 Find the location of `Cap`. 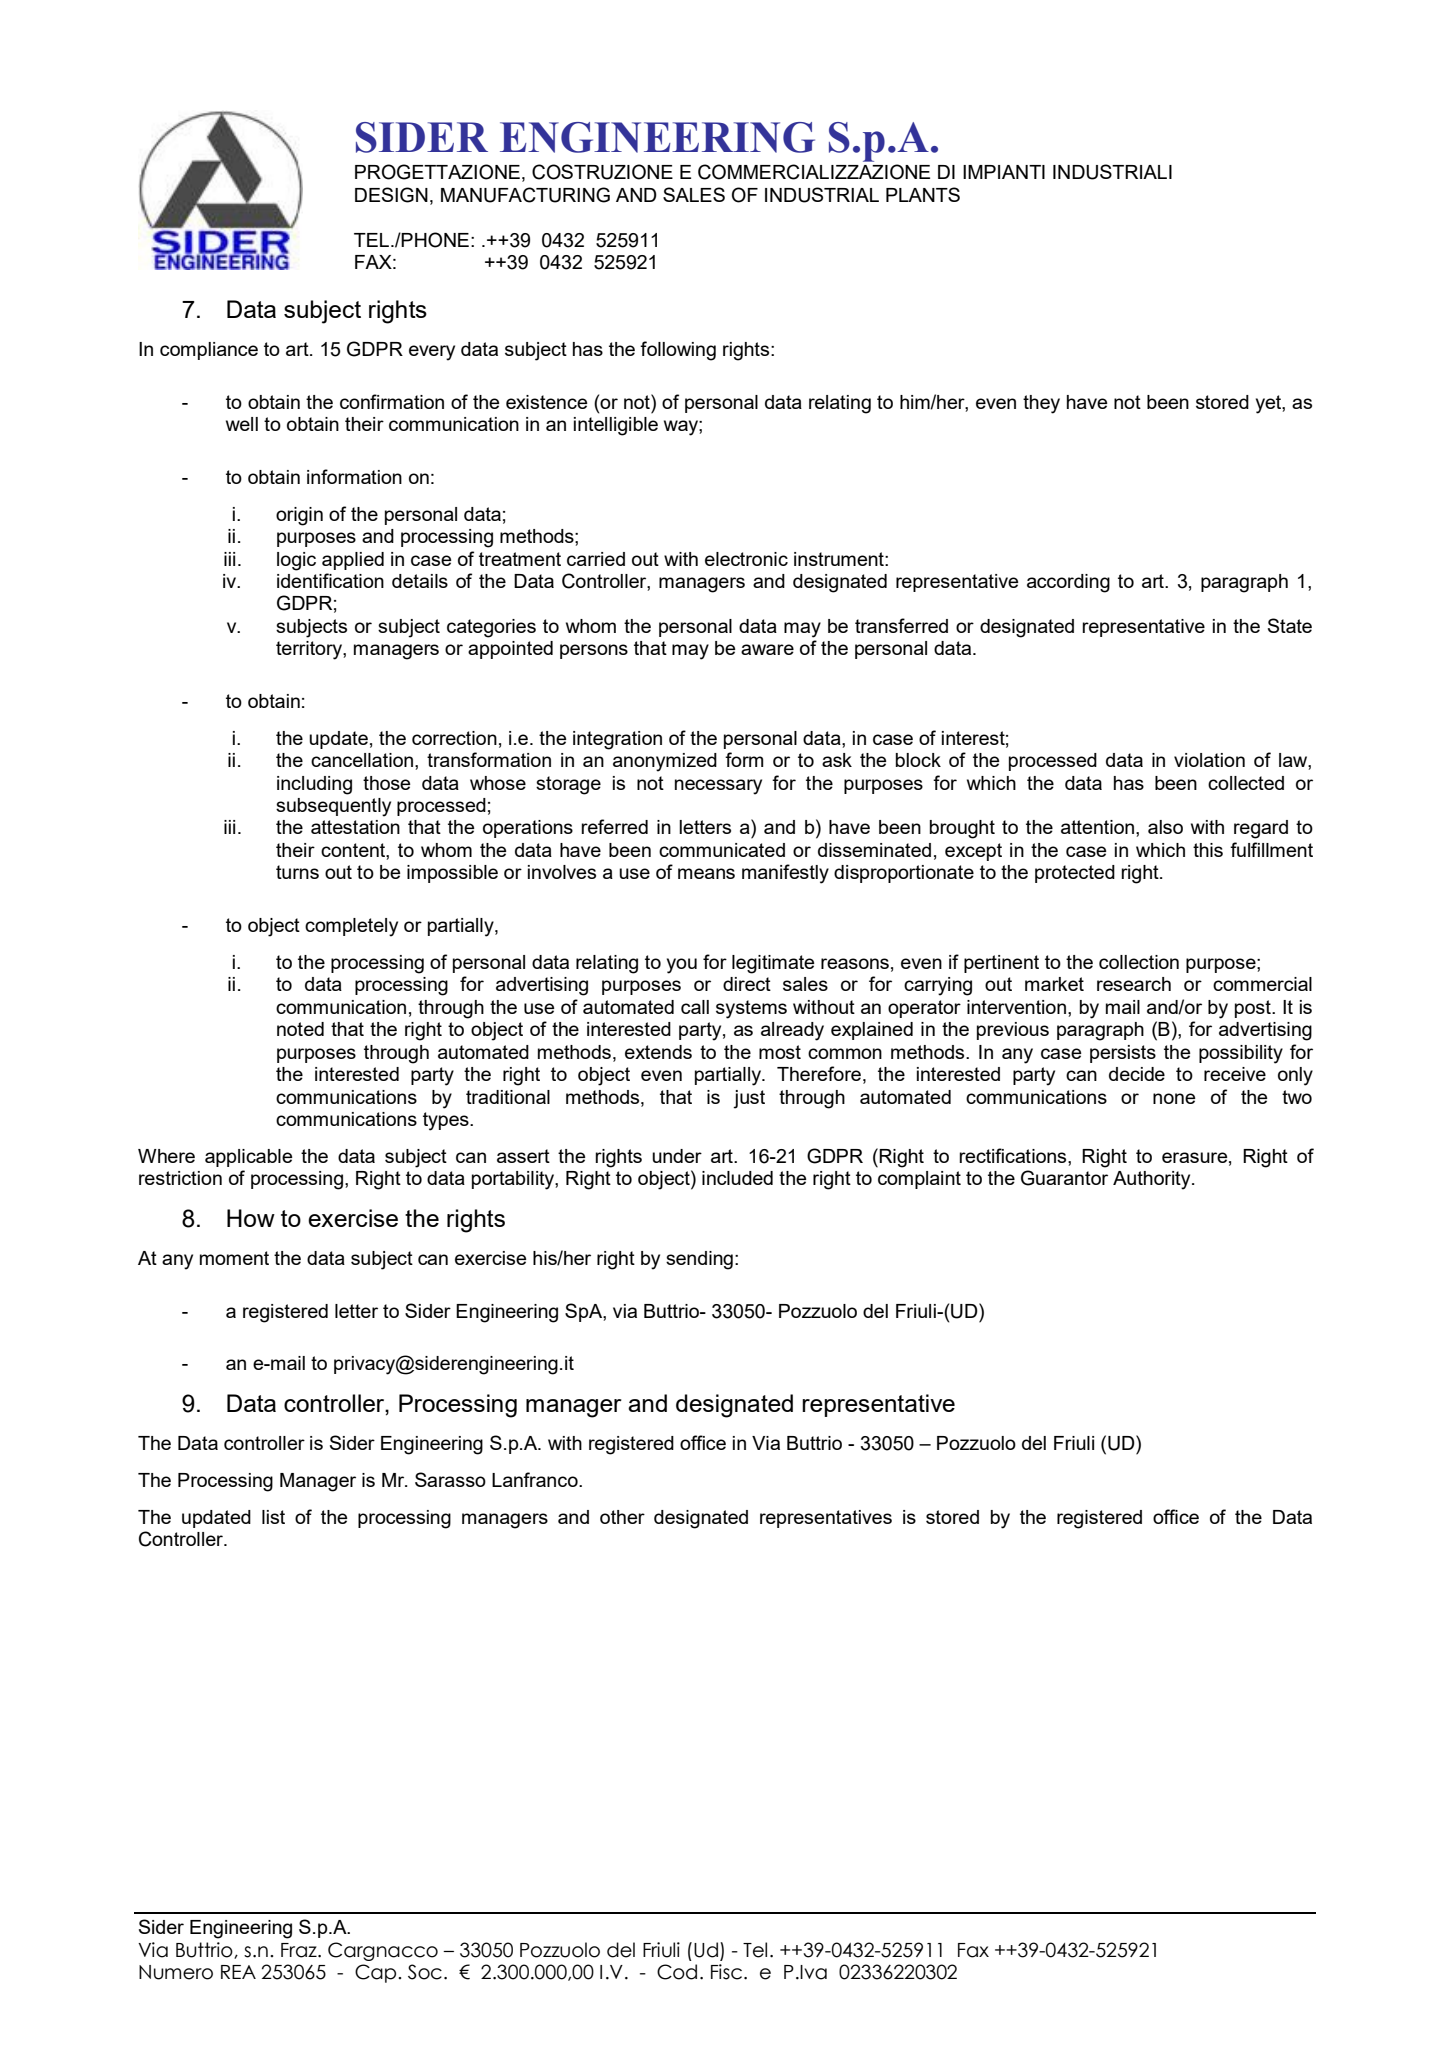

Cap is located at coordinates (377, 1973).
